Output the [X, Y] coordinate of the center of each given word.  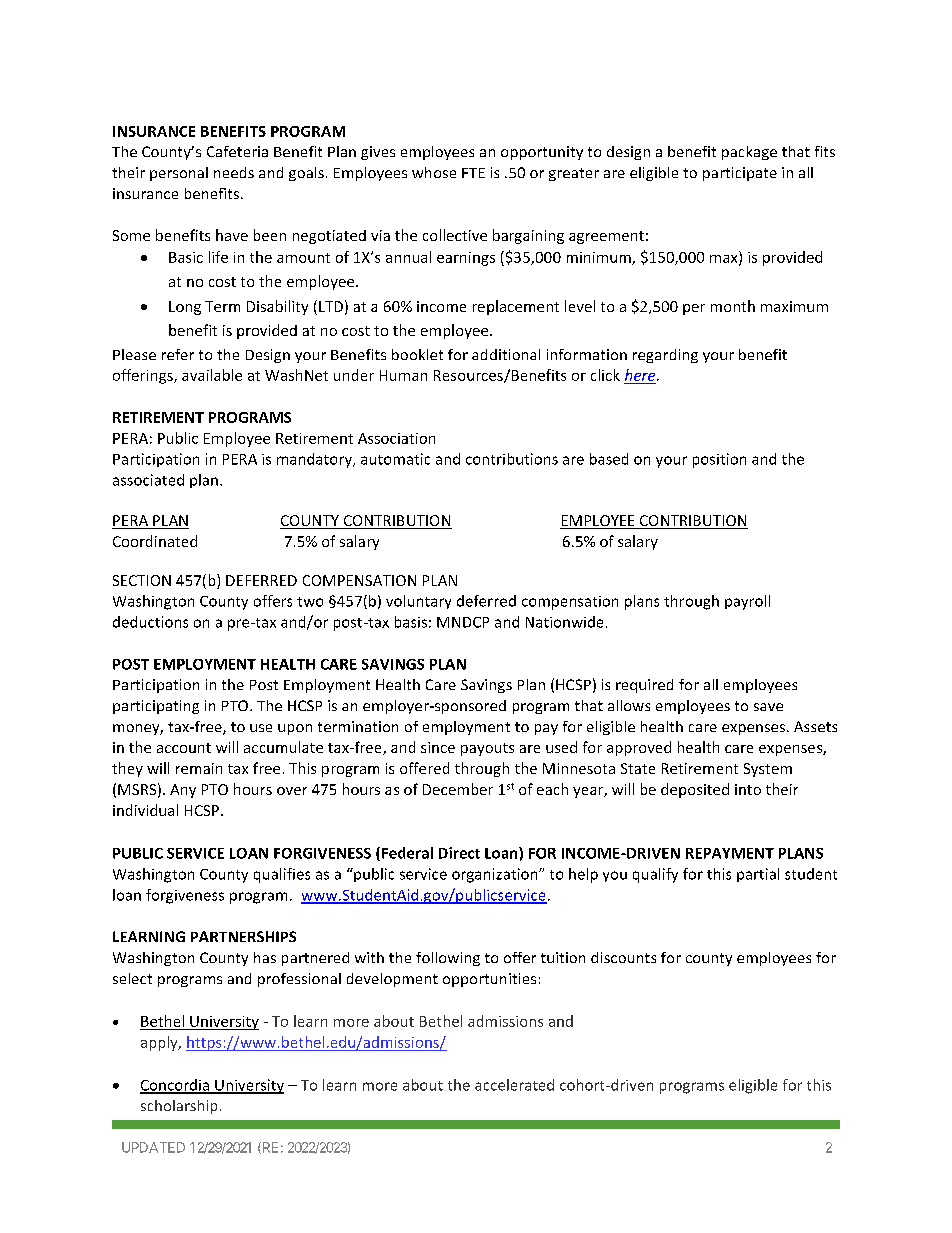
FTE [473, 173]
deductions [150, 622]
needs [234, 172]
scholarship [179, 1107]
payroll [747, 602]
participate [740, 174]
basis [411, 622]
